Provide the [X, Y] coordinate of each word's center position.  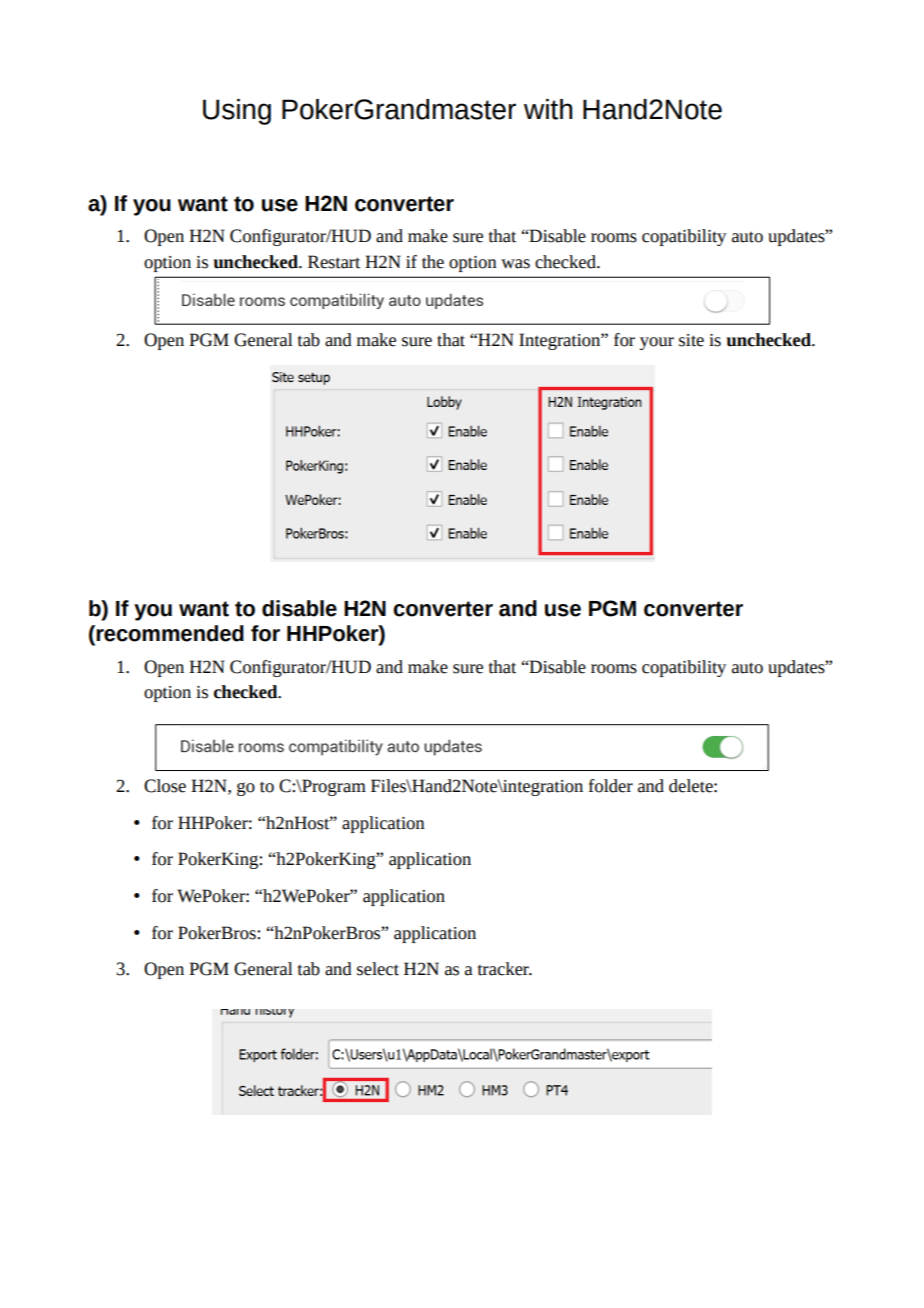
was [515, 264]
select [378, 969]
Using [237, 112]
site [691, 340]
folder [611, 786]
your [657, 343]
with [548, 109]
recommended [169, 634]
